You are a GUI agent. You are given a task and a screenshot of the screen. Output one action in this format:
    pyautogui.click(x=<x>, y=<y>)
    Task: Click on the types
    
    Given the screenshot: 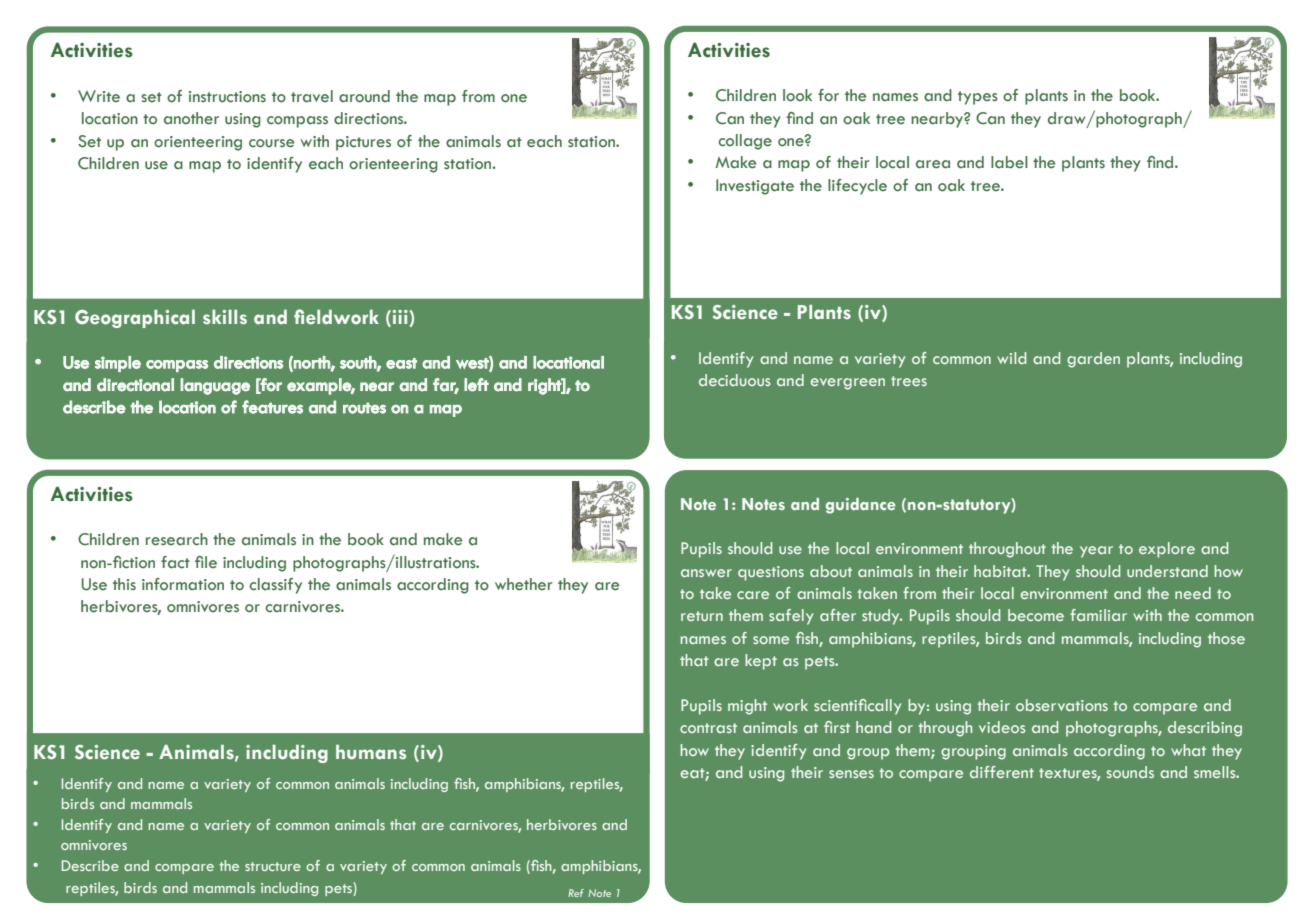 What is the action you would take?
    pyautogui.click(x=978, y=98)
